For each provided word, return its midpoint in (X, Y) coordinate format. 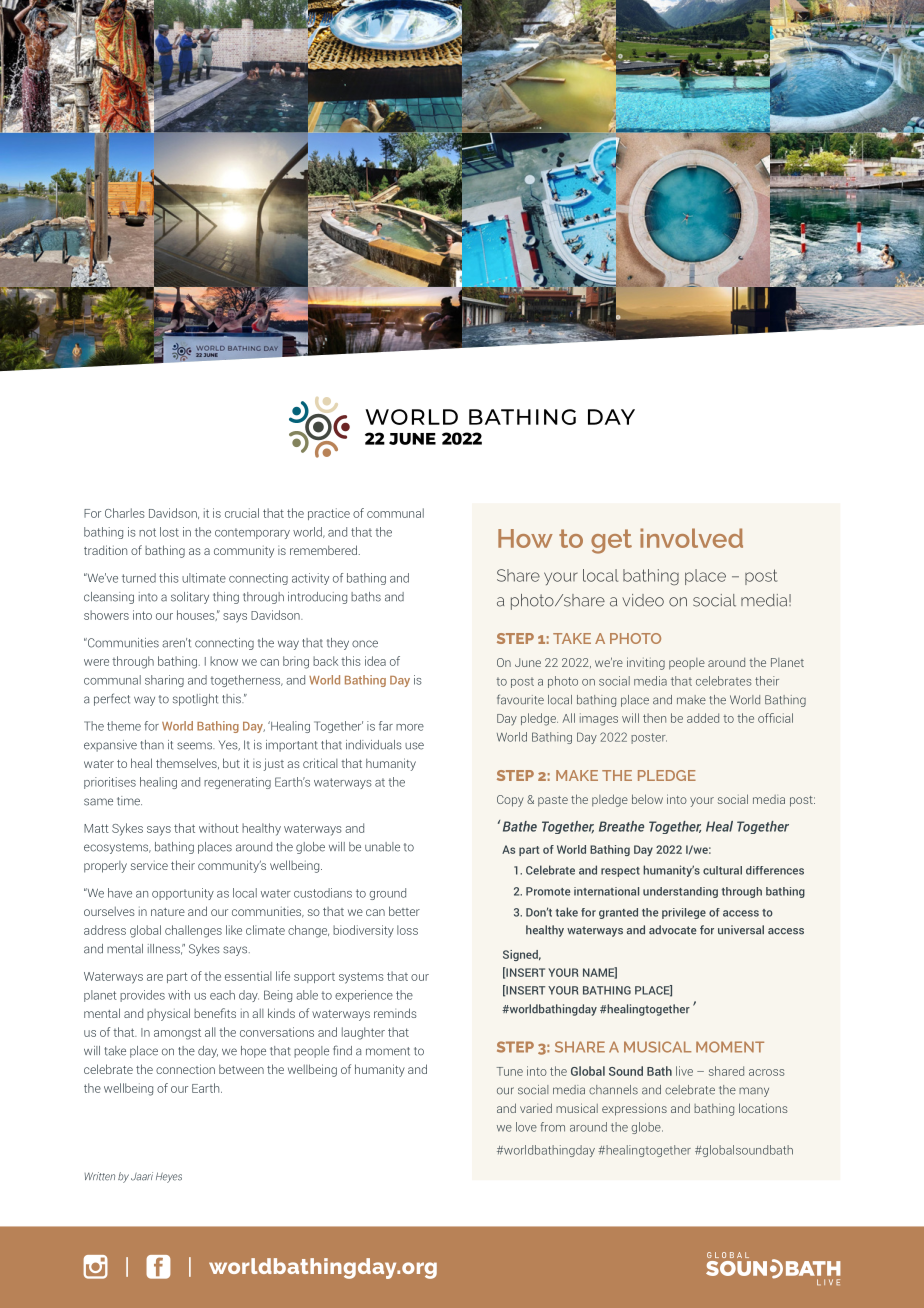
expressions (634, 1109)
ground (387, 894)
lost (169, 532)
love (526, 1127)
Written (99, 1176)
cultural (722, 870)
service (149, 865)
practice (329, 514)
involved (691, 538)
